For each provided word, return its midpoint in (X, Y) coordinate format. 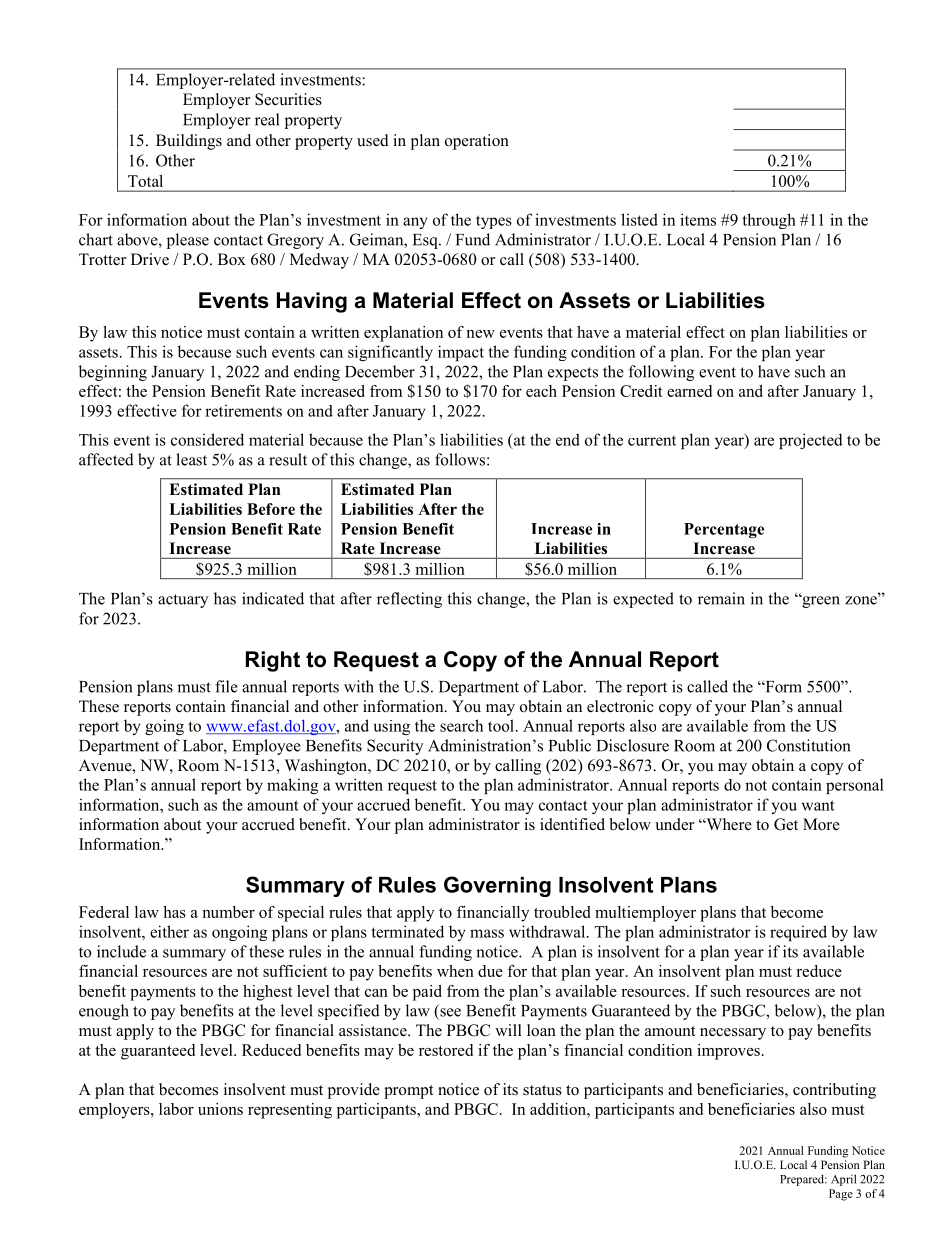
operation (477, 142)
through (769, 221)
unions (220, 1109)
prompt (408, 1092)
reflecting (409, 600)
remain (721, 598)
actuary (183, 601)
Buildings (189, 142)
